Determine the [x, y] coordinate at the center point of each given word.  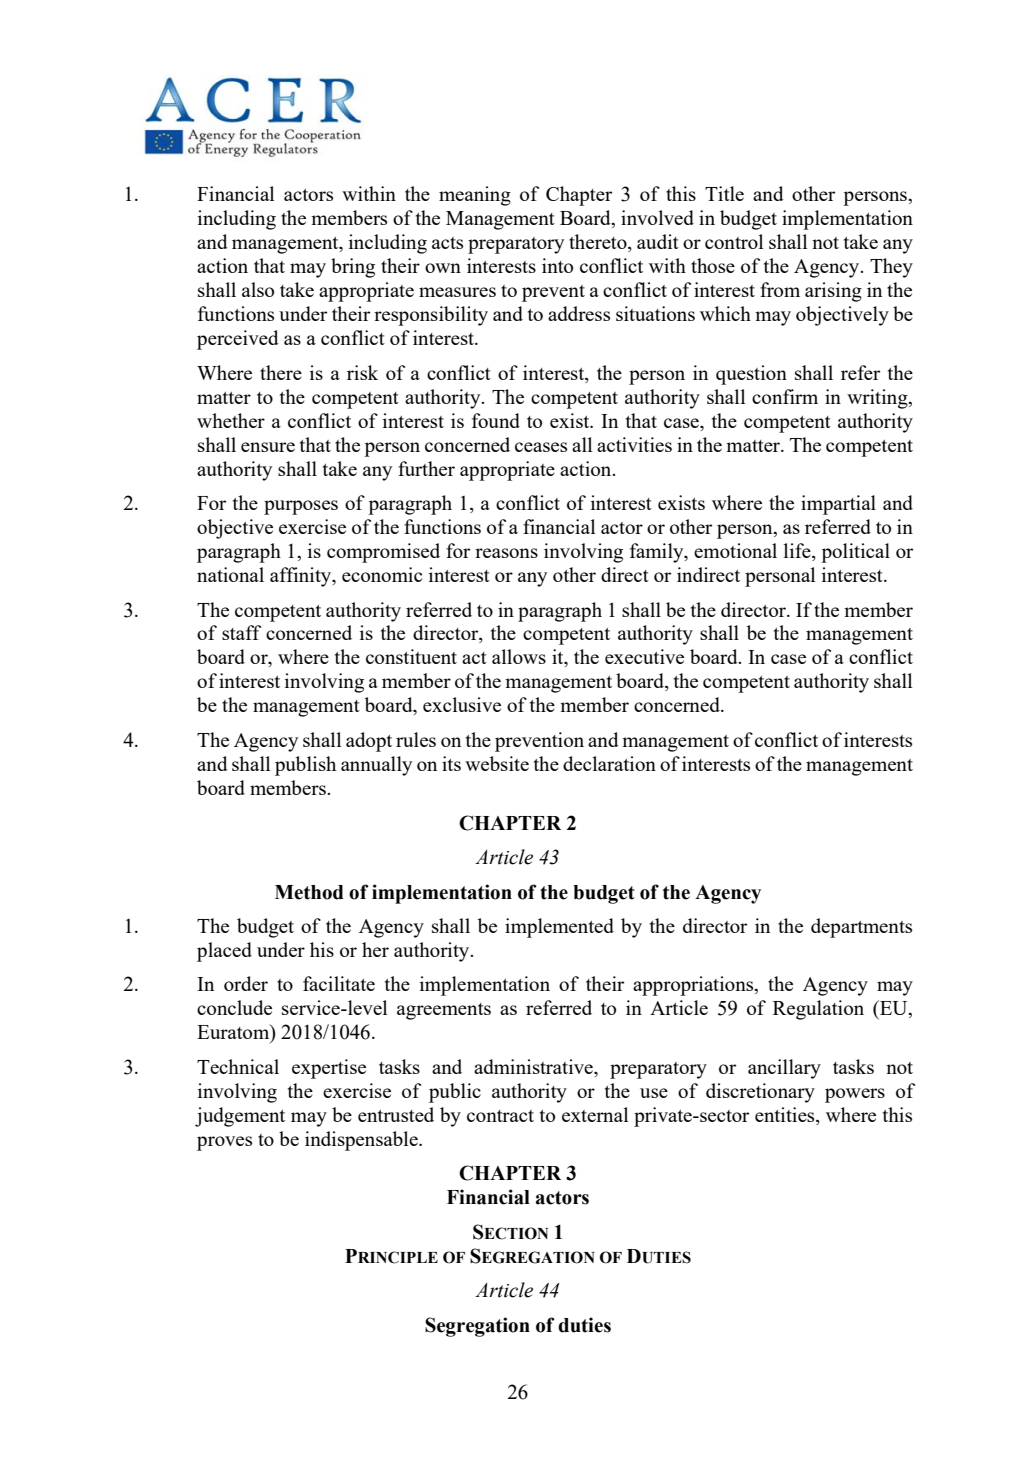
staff [241, 632]
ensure [268, 447]
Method [309, 892]
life [798, 552]
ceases [541, 447]
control [734, 241]
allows [519, 656]
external [595, 1114]
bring [353, 268]
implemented [559, 928]
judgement [240, 1117]
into [557, 265]
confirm [785, 396]
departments [861, 928]
